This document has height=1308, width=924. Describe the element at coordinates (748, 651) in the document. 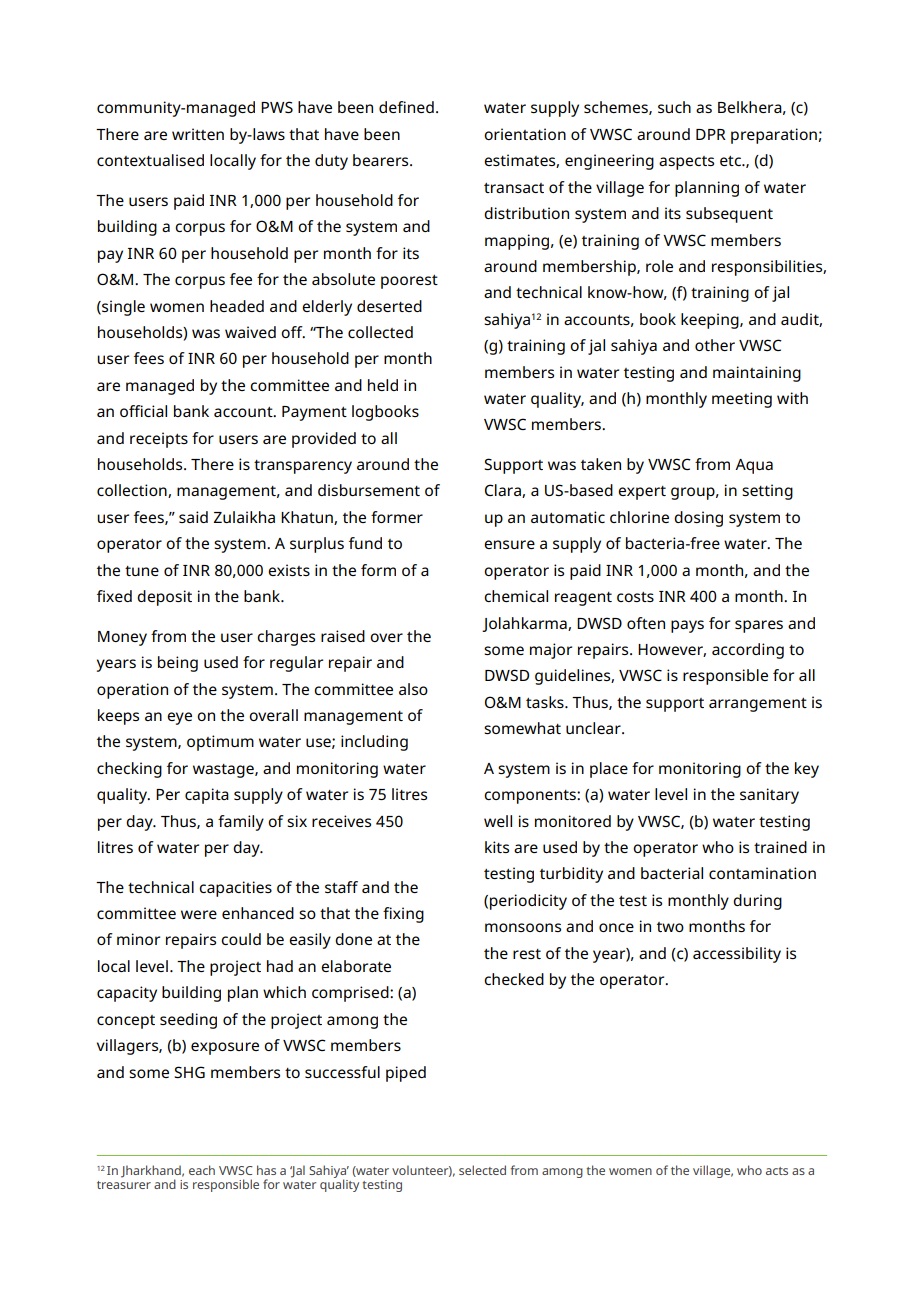

I see `according` at that location.
